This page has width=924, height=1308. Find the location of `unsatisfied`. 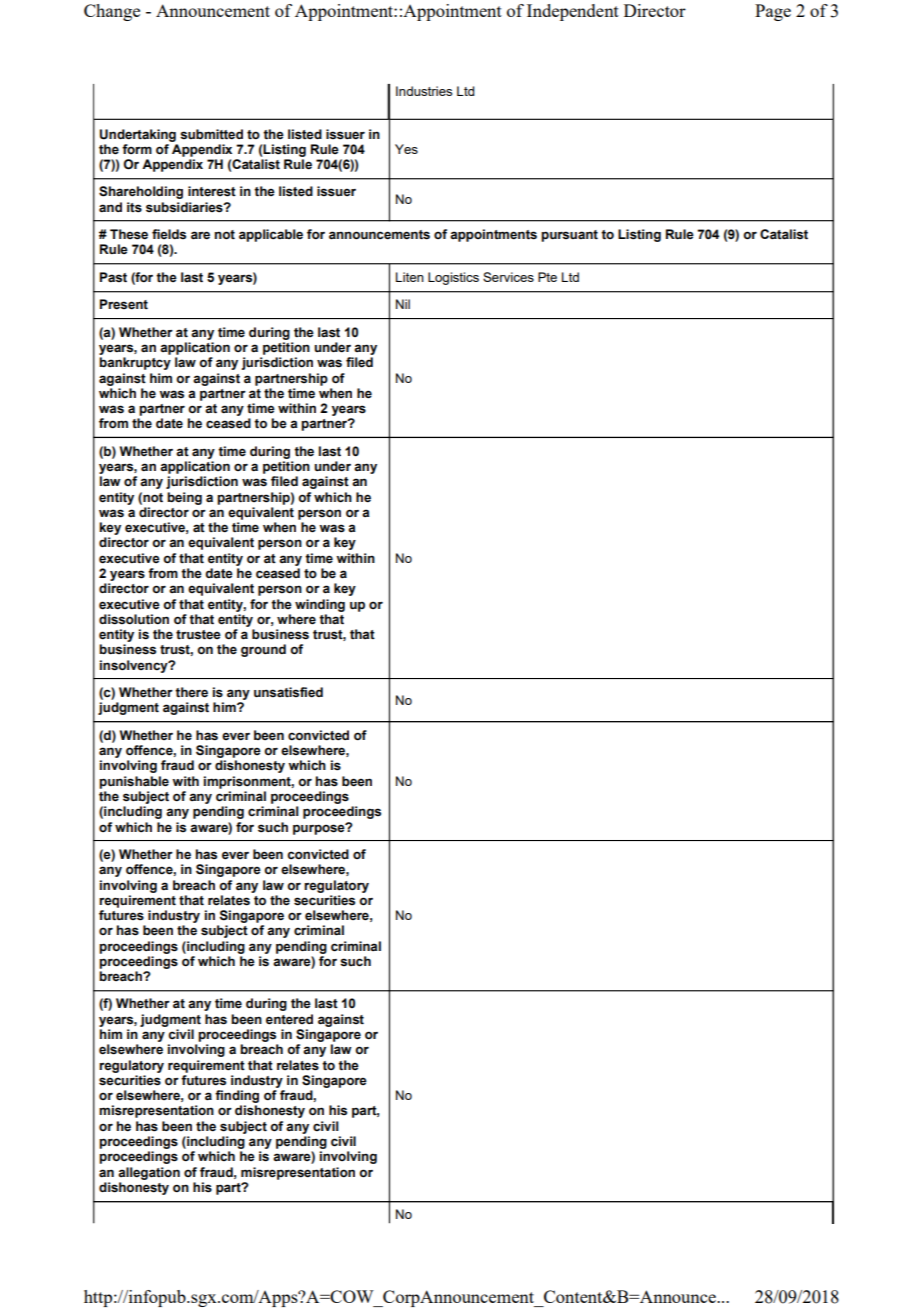

unsatisfied is located at coordinates (288, 692).
